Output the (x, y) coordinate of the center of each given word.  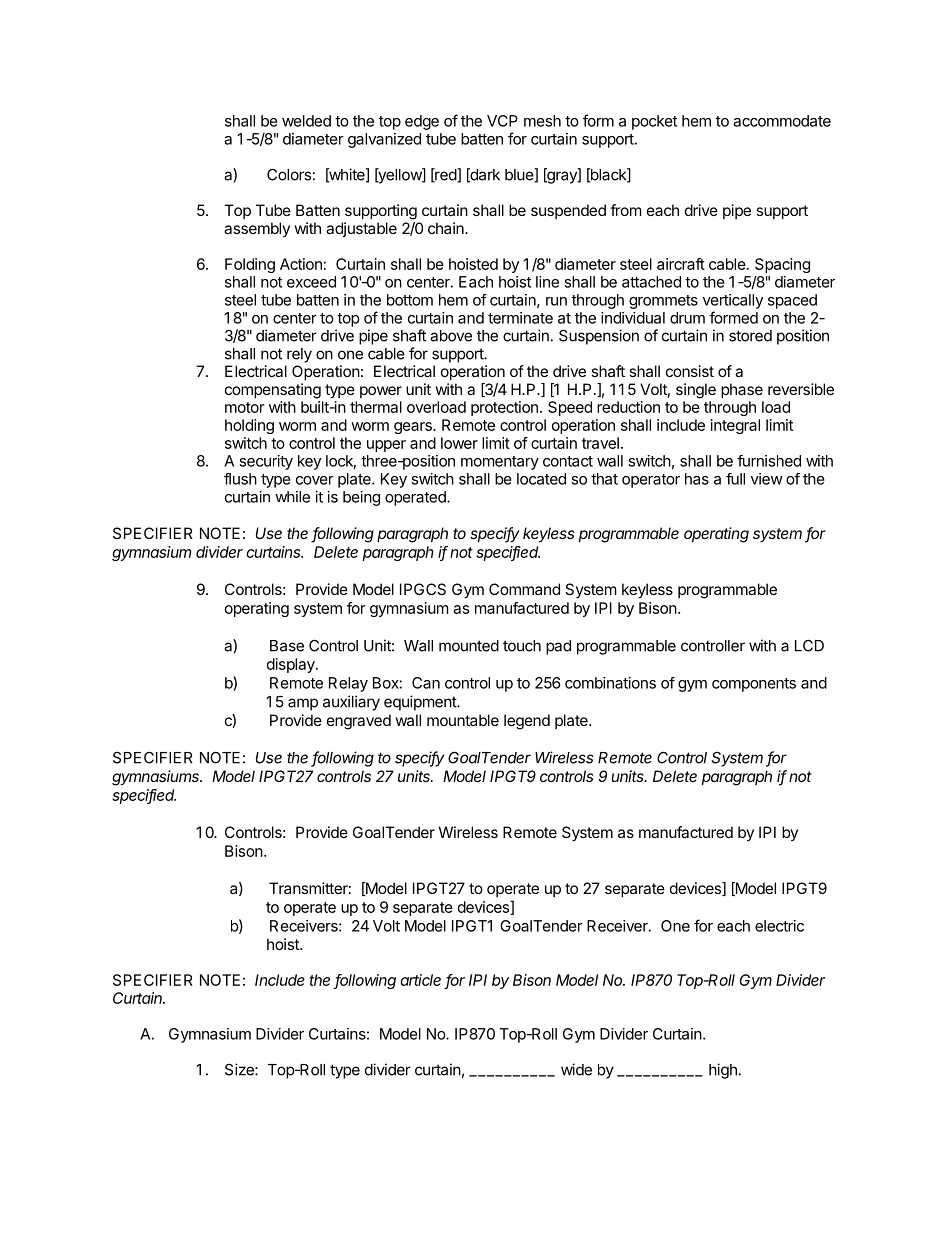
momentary (500, 463)
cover (315, 480)
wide (576, 1069)
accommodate (782, 121)
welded (306, 121)
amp (303, 704)
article (420, 980)
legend (527, 722)
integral (735, 426)
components (754, 685)
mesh (542, 121)
